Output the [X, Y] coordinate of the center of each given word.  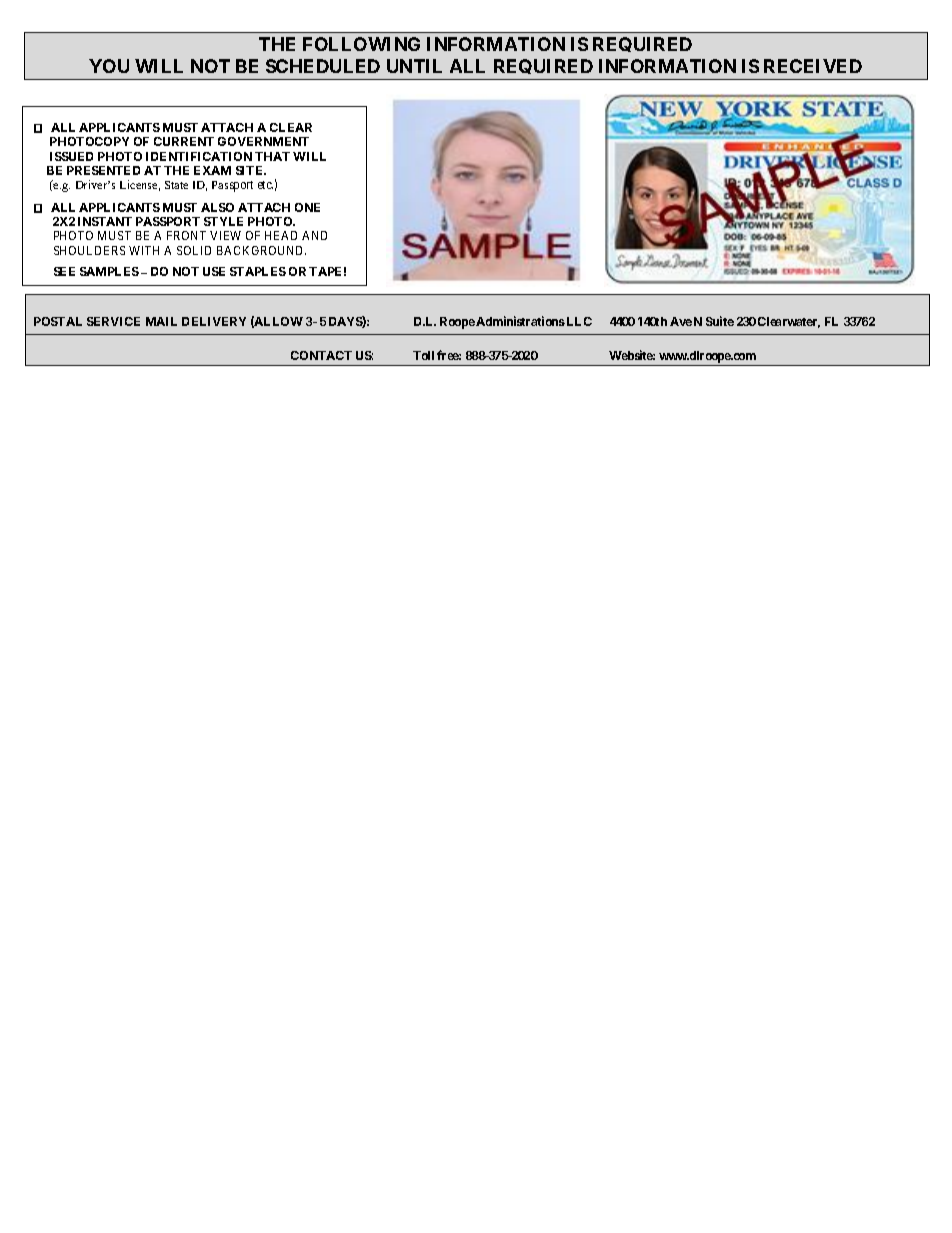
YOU [109, 66]
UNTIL [414, 66]
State [176, 185]
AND [314, 235]
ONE [307, 207]
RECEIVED [813, 66]
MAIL [161, 321]
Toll [423, 355]
